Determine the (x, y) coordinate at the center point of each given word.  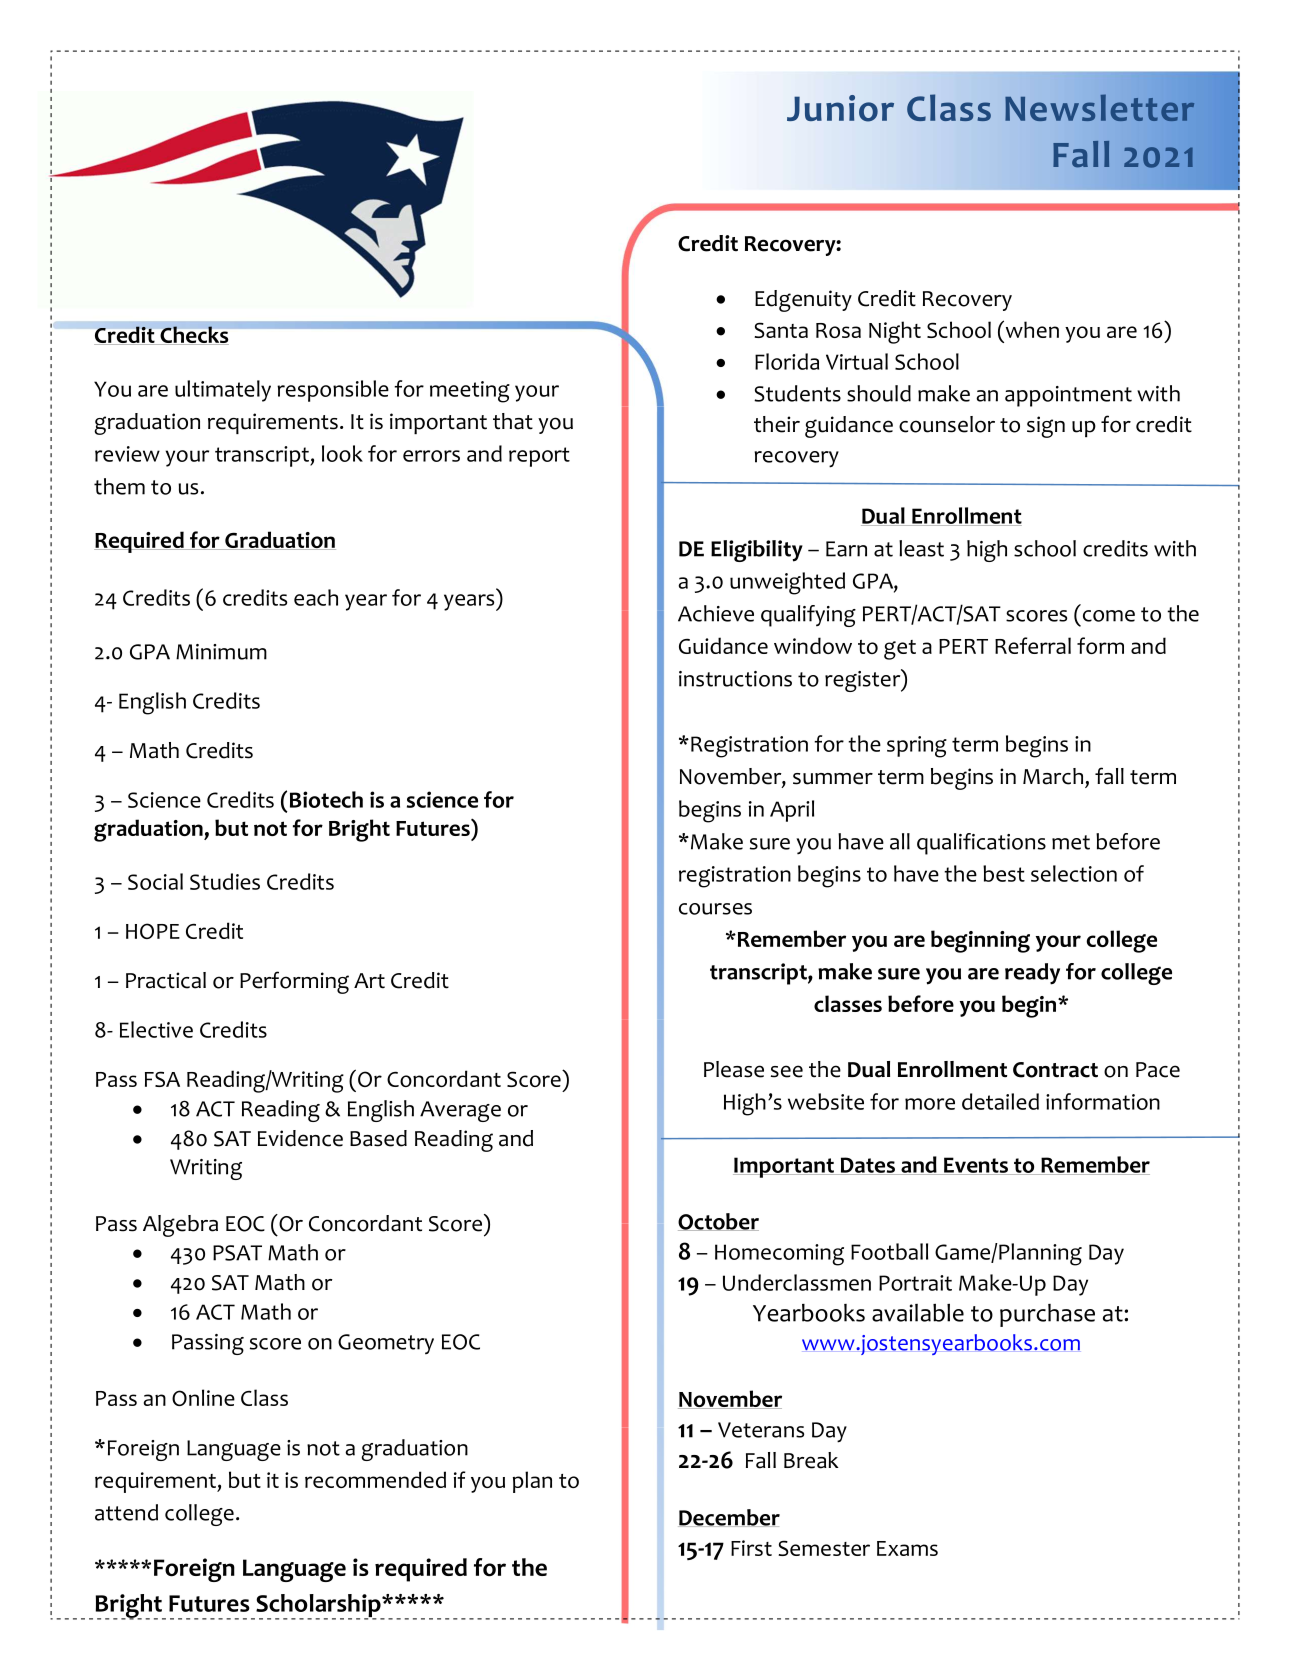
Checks (194, 334)
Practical (166, 980)
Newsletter (1100, 107)
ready (1032, 974)
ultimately (223, 391)
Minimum (221, 652)
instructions (735, 679)
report (539, 457)
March (1053, 776)
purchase (1047, 1315)
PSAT (237, 1253)
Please (734, 1069)
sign (1046, 427)
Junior (840, 108)
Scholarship (318, 1607)
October (718, 1222)
